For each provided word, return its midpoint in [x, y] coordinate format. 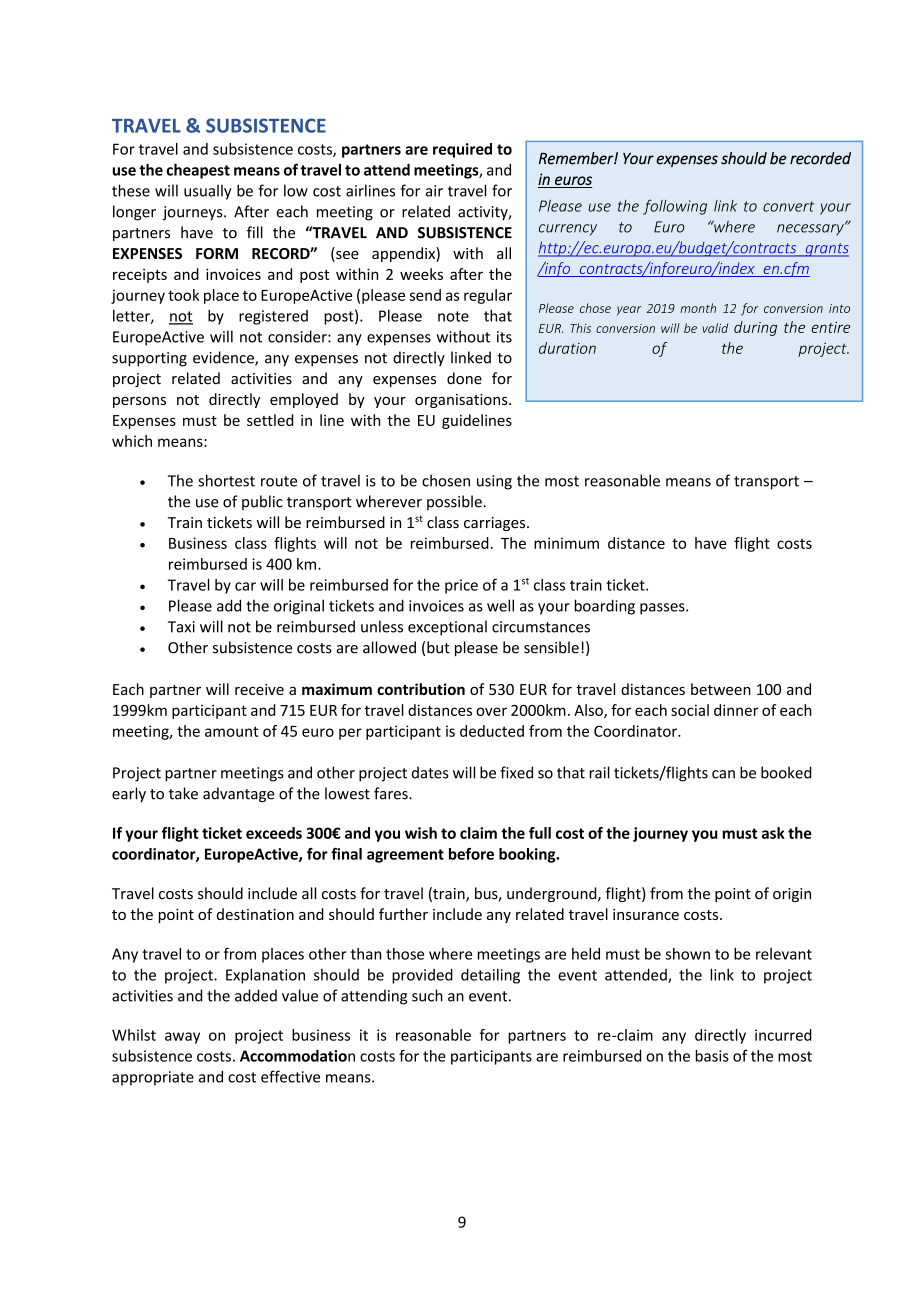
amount [232, 731]
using [494, 482]
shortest [226, 480]
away [182, 1038]
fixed [516, 772]
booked [786, 772]
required [462, 150]
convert [788, 206]
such [427, 995]
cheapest [198, 171]
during [755, 328]
